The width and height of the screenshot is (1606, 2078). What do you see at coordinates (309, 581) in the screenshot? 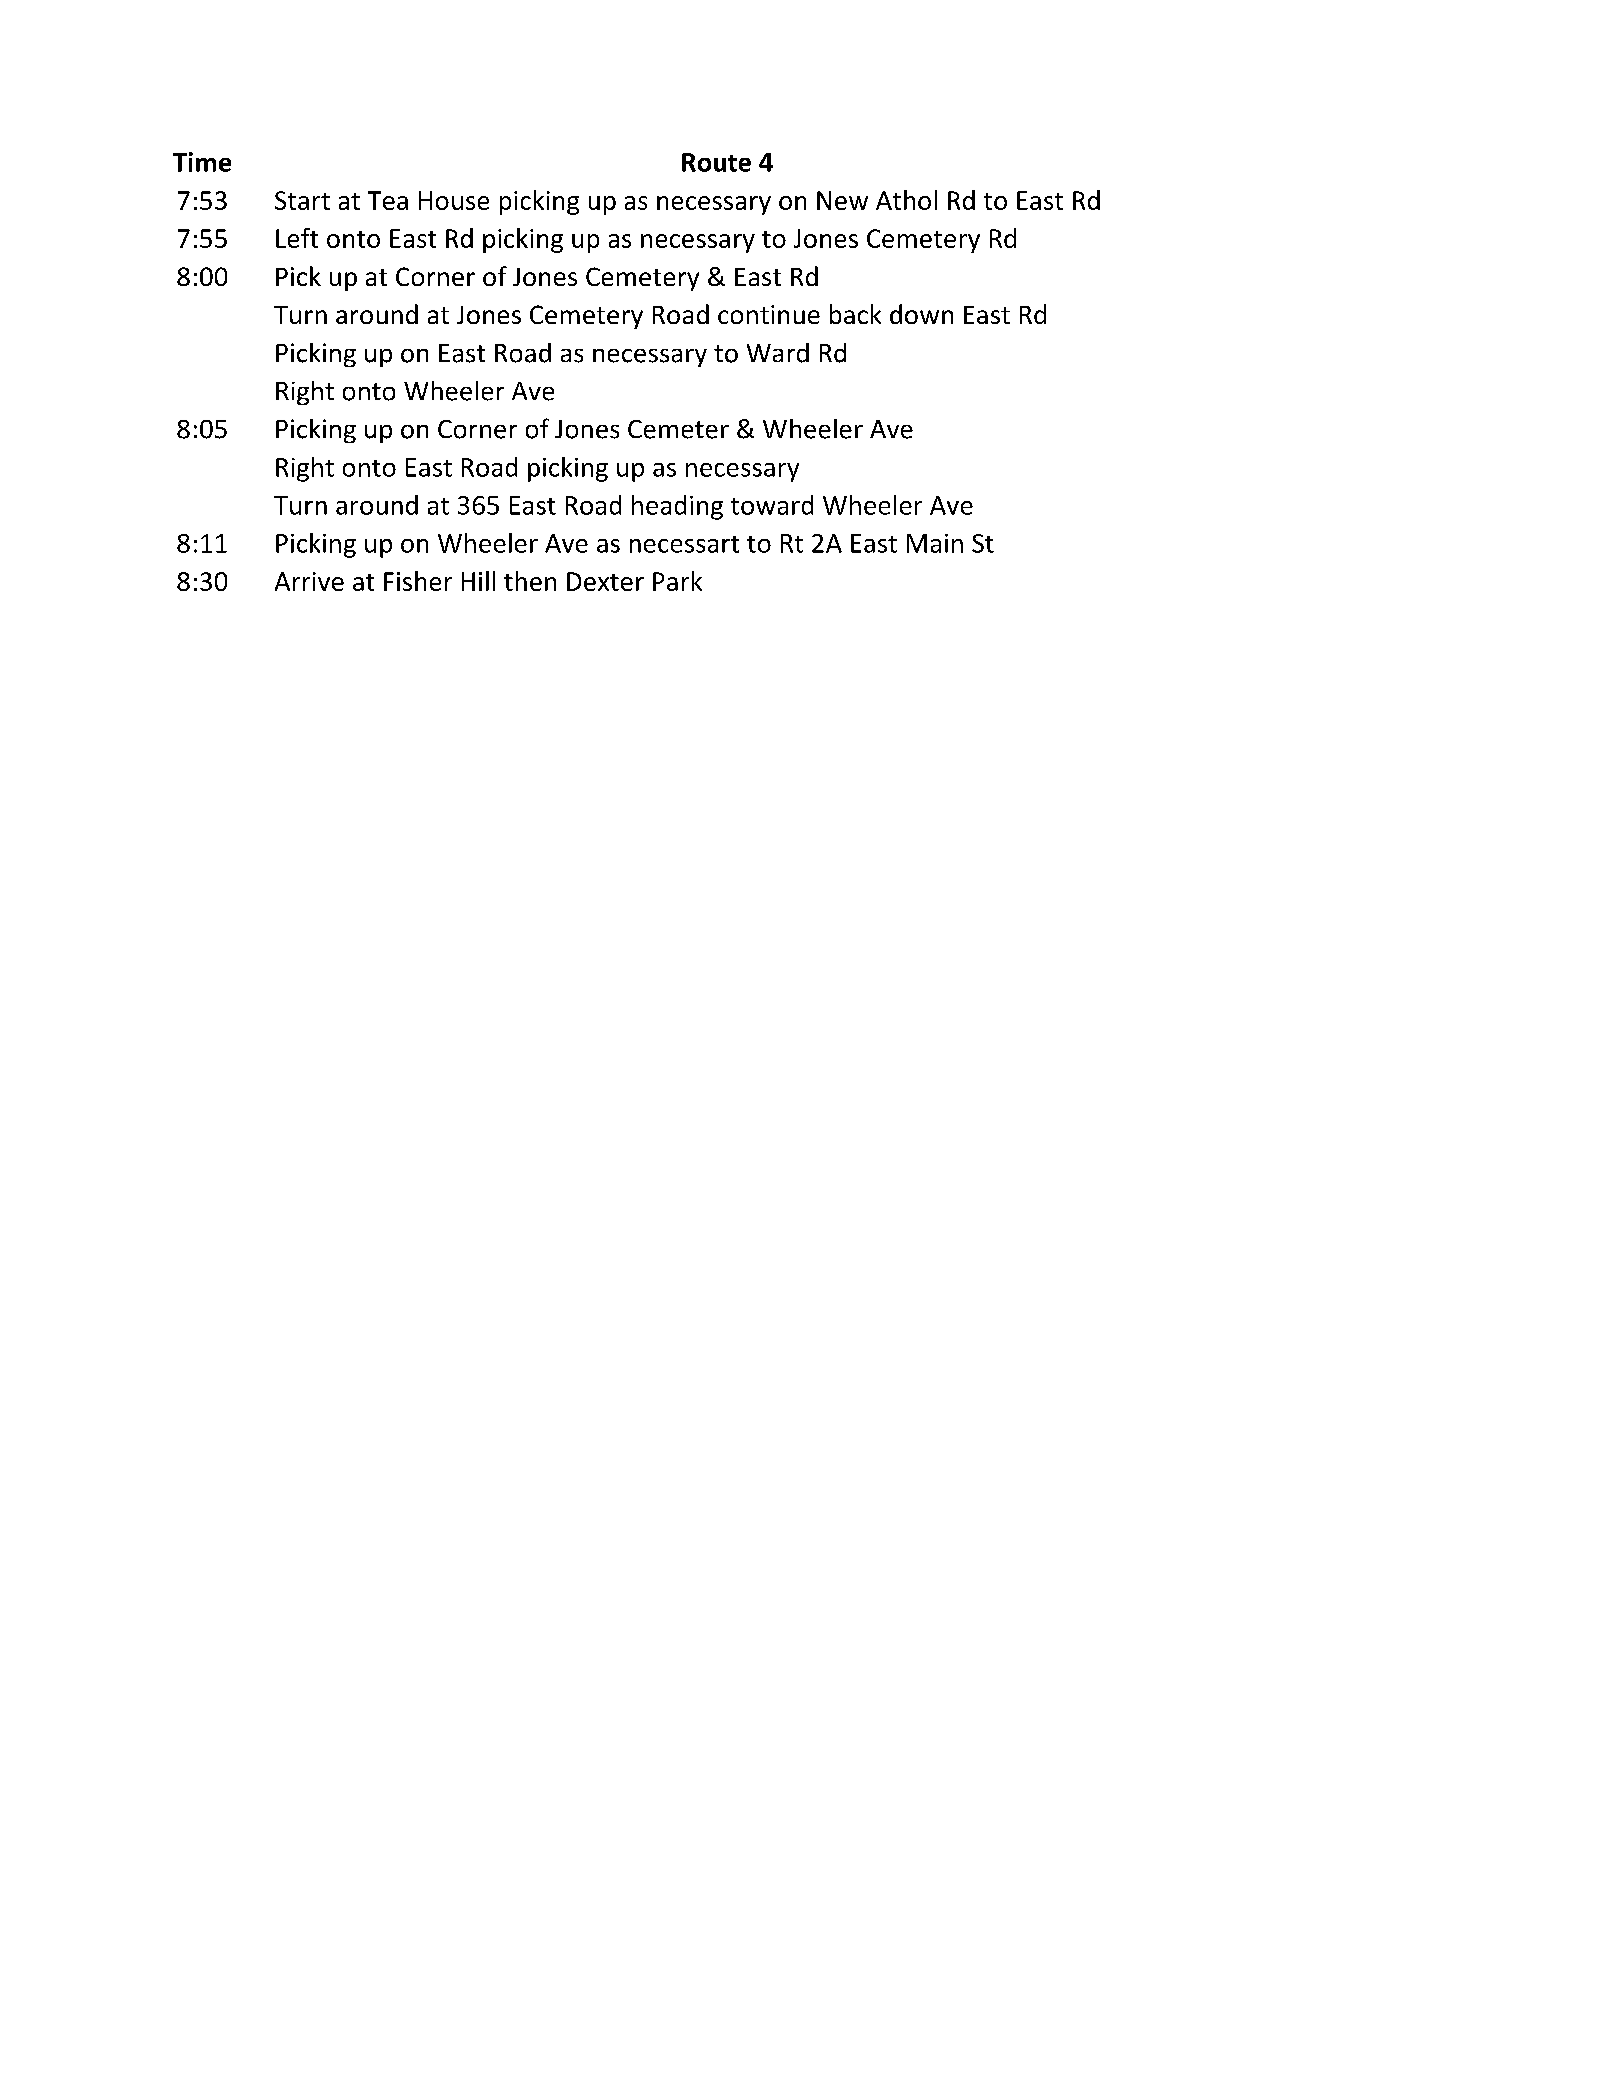
I see `Arrive` at bounding box center [309, 581].
